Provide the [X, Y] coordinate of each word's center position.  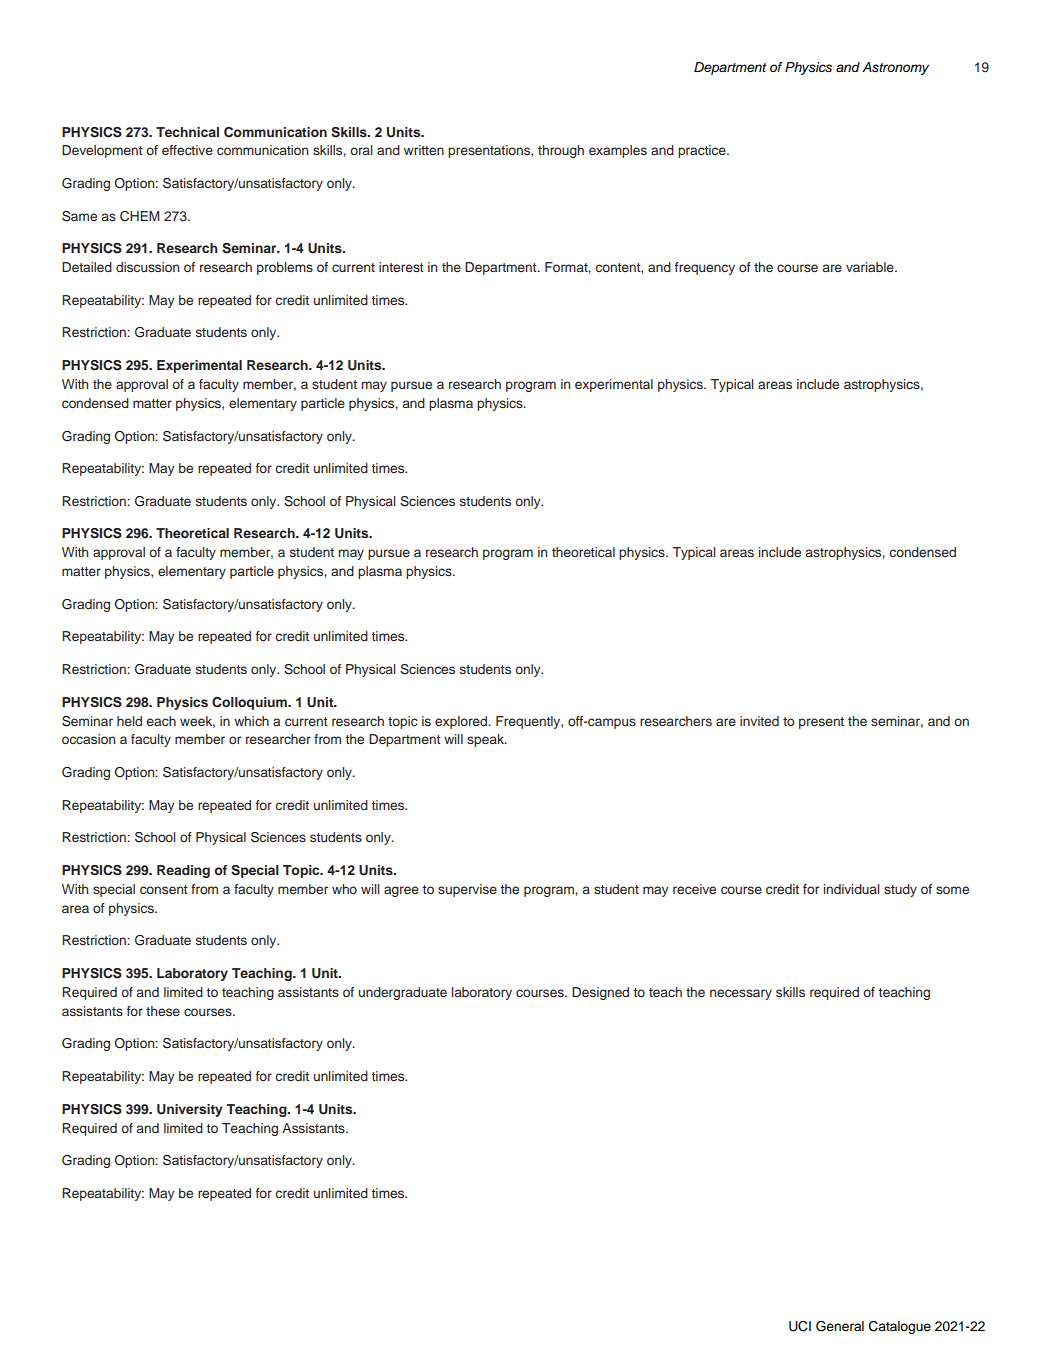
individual [852, 889]
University [190, 1110]
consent [164, 889]
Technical [187, 132]
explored [462, 722]
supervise [467, 890]
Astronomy [895, 68]
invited [759, 721]
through [561, 151]
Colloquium [250, 703]
